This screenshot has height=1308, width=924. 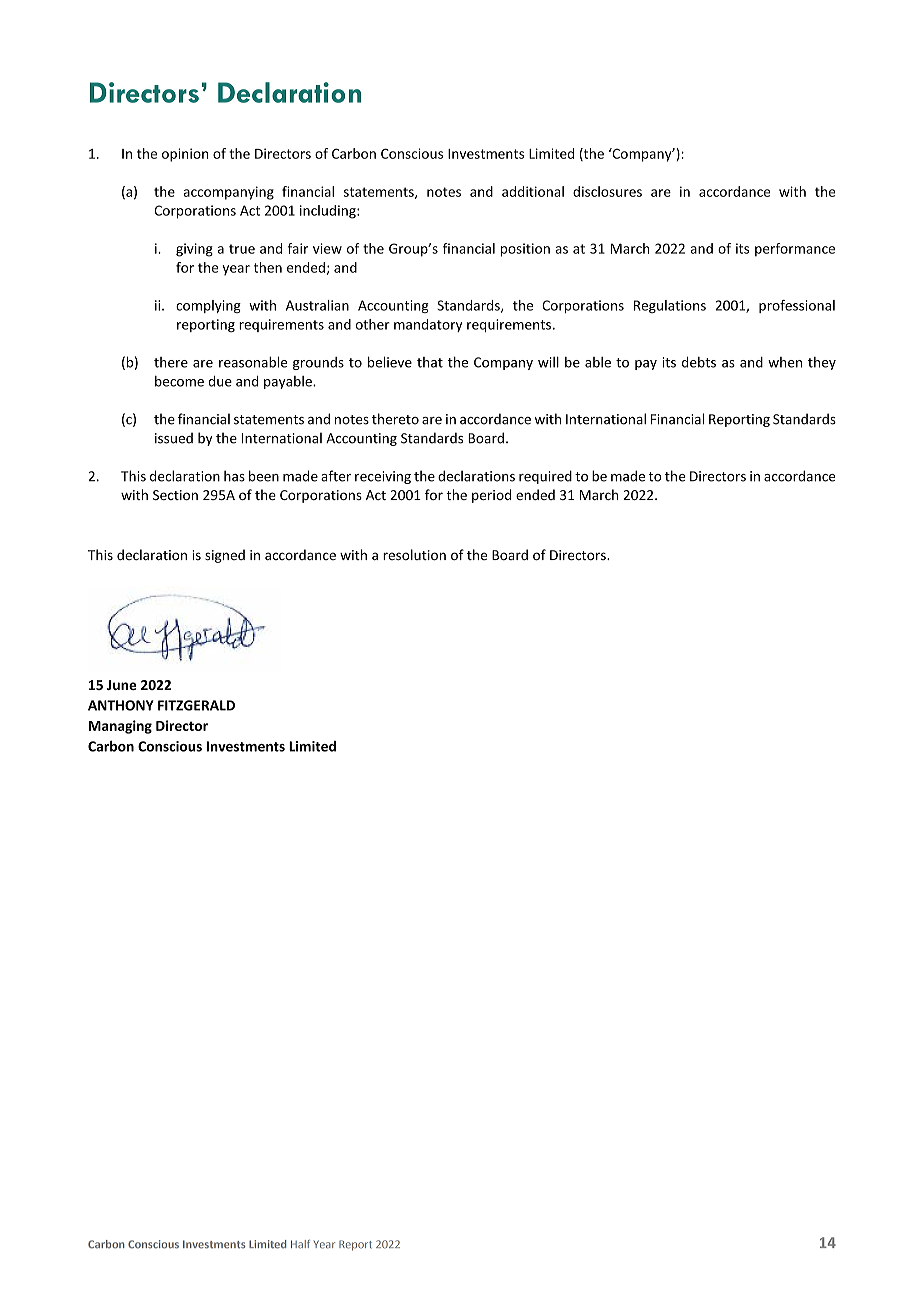 I want to click on Half, so click(x=300, y=1244).
